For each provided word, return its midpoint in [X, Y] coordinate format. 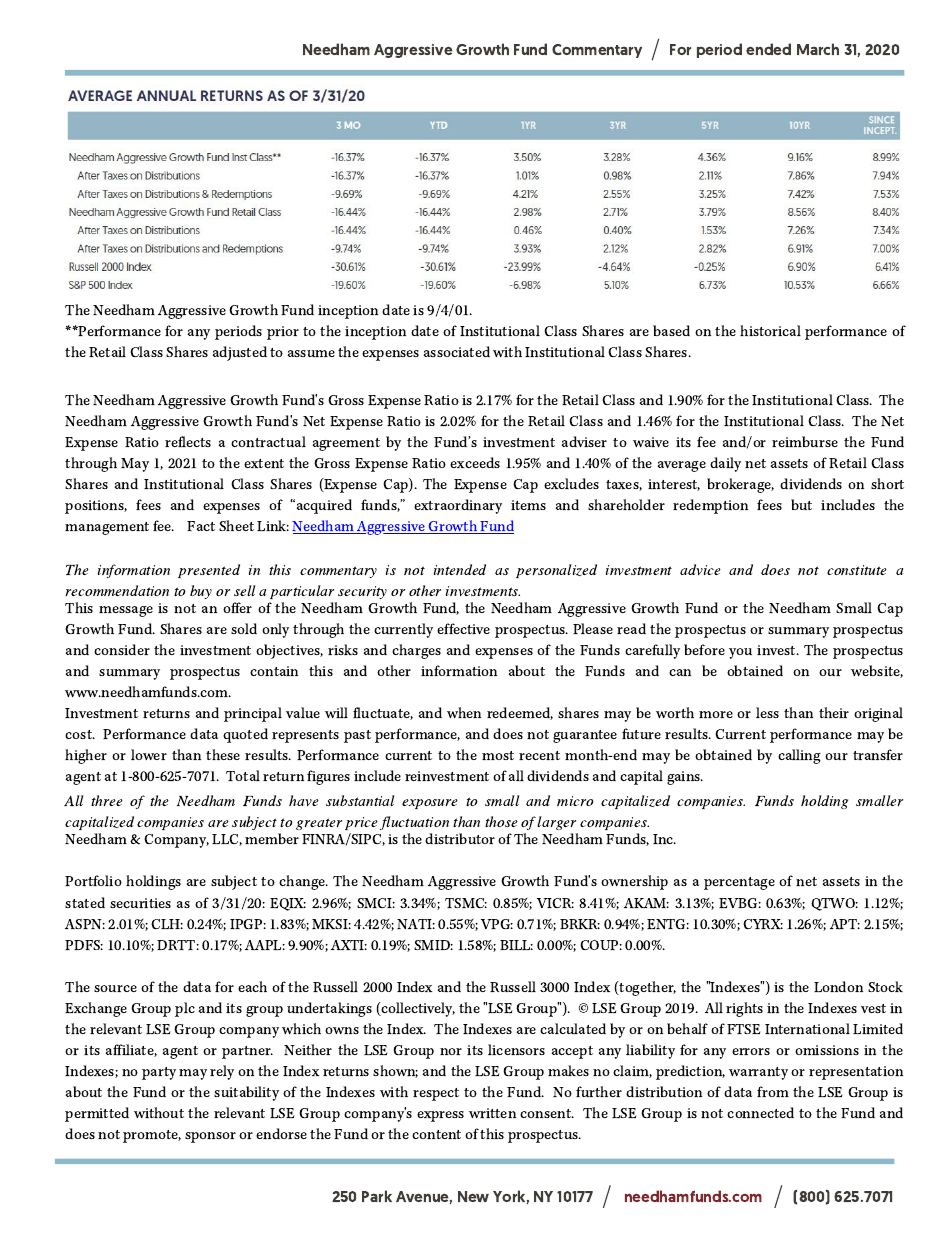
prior [283, 333]
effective [463, 628]
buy [201, 592]
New [473, 1196]
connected [760, 1112]
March [818, 49]
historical [770, 330]
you [740, 653]
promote [152, 1136]
